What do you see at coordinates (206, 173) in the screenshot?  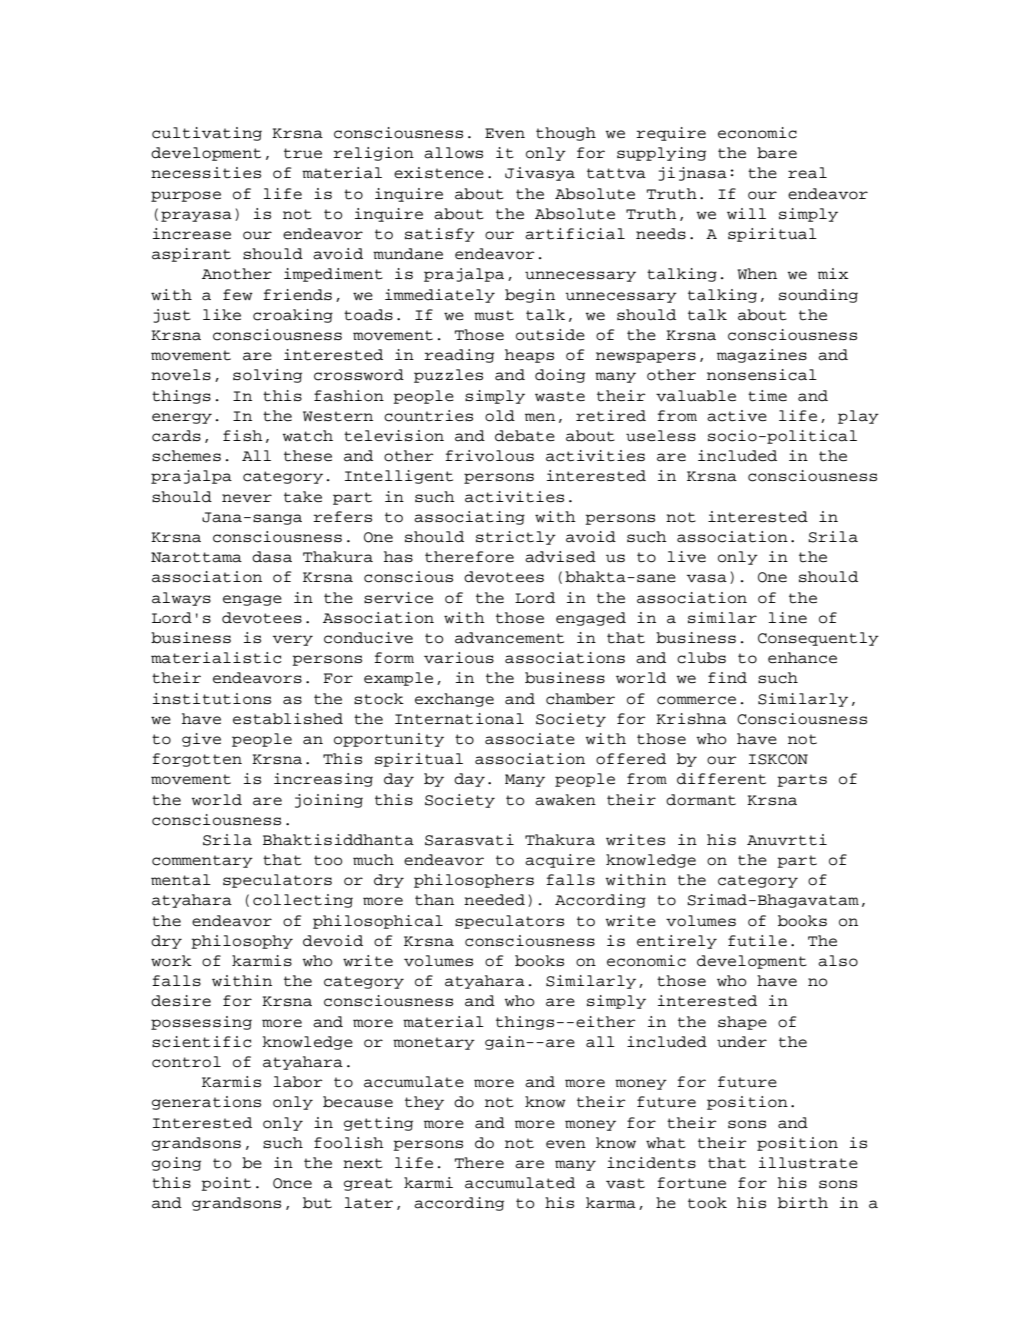 I see `necessities` at bounding box center [206, 173].
